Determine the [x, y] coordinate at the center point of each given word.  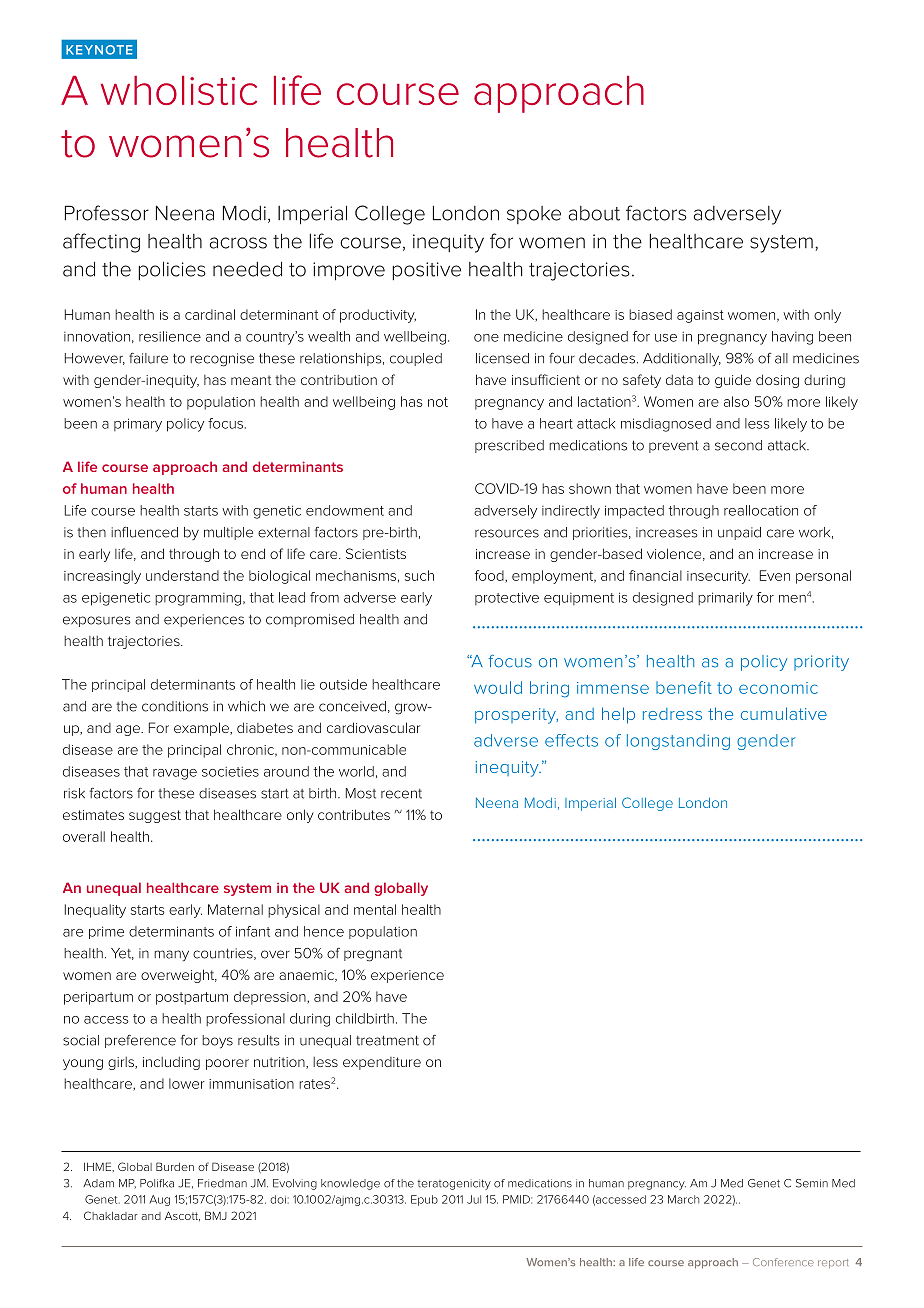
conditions [175, 706]
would [498, 687]
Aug [159, 1200]
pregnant [373, 955]
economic [778, 688]
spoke [534, 215]
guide [733, 381]
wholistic [179, 90]
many [171, 955]
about [594, 213]
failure [148, 358]
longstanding [678, 742]
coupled [416, 359]
